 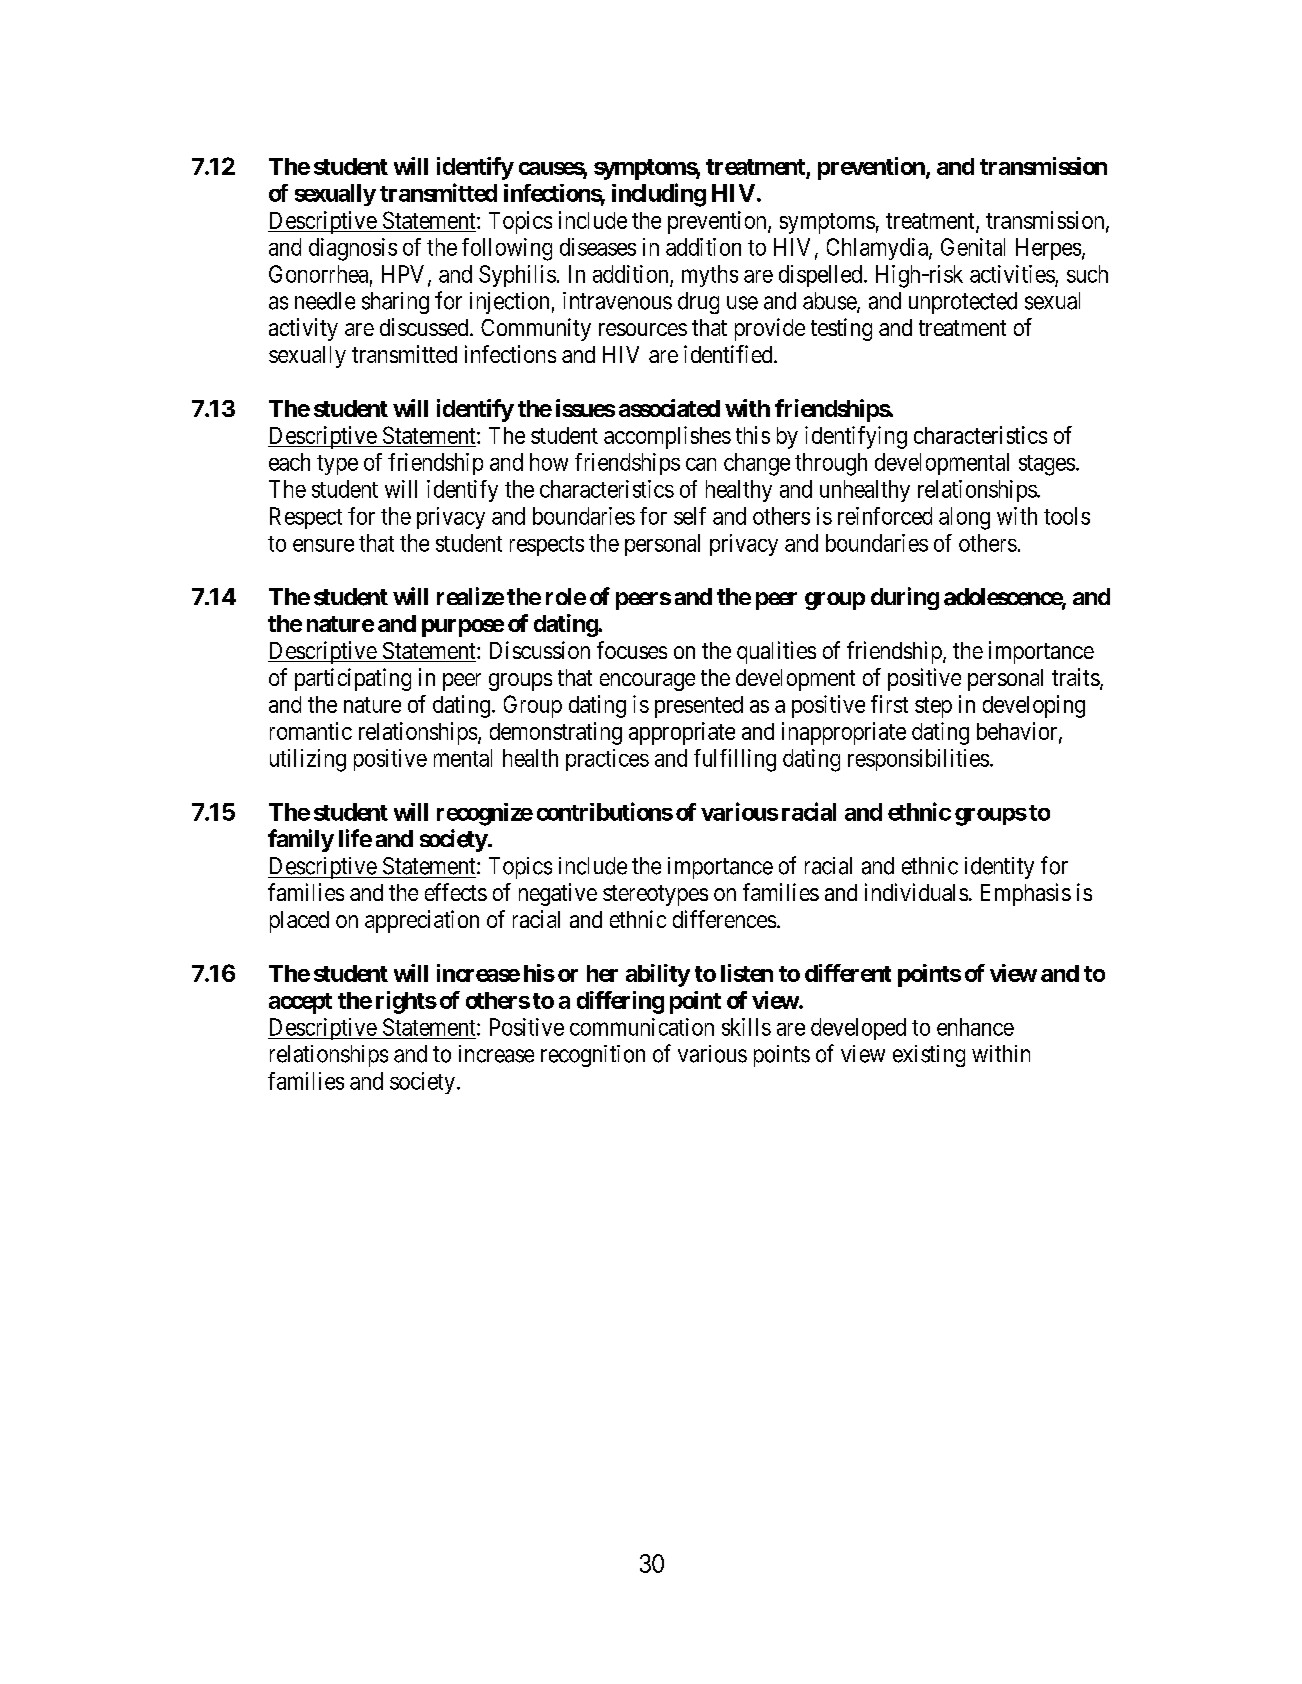 I want to click on enhance, so click(x=975, y=1027).
